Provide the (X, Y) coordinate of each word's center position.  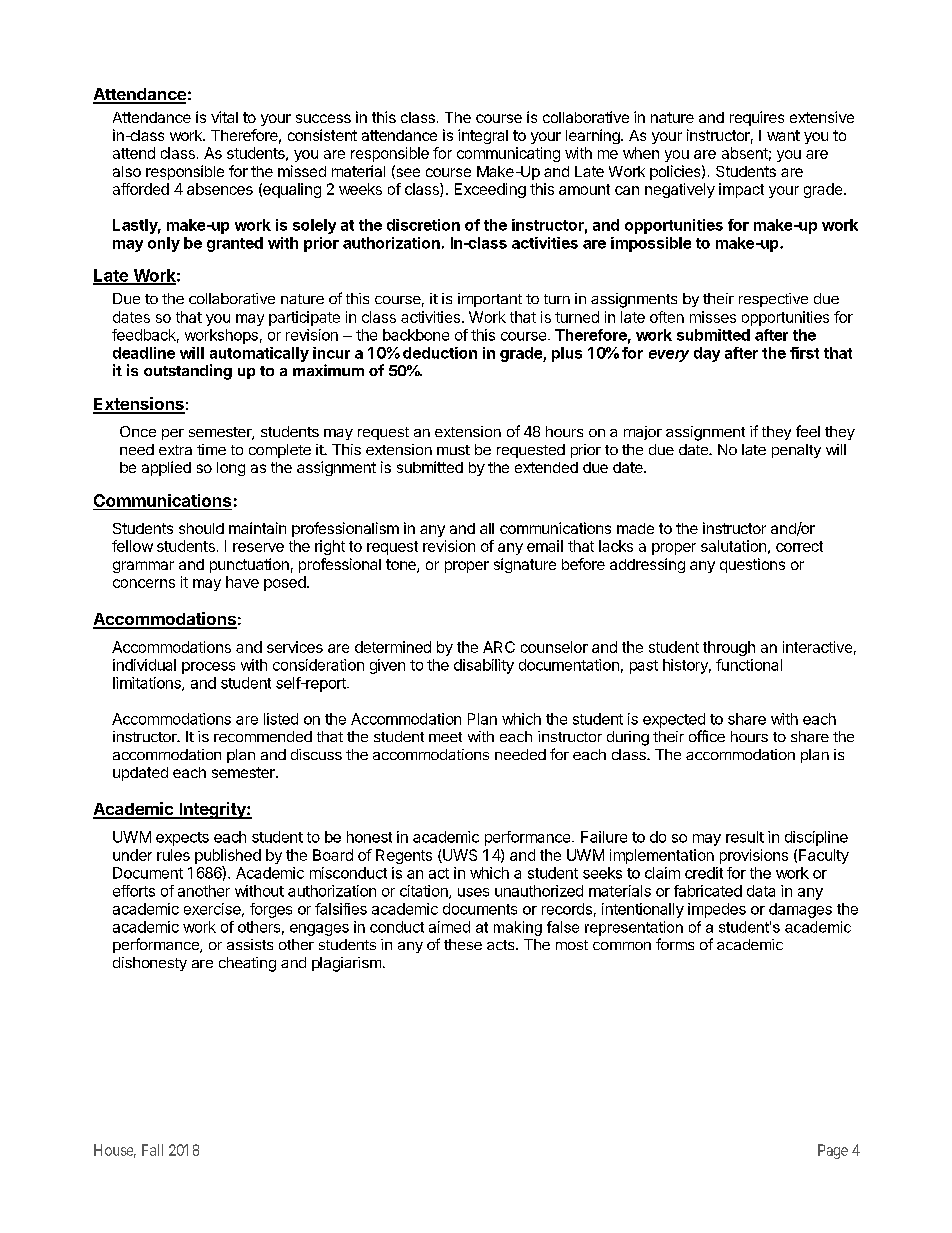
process (208, 668)
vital (224, 117)
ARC (499, 647)
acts (502, 945)
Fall (152, 1150)
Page (833, 1151)
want (783, 135)
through (729, 648)
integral (483, 136)
